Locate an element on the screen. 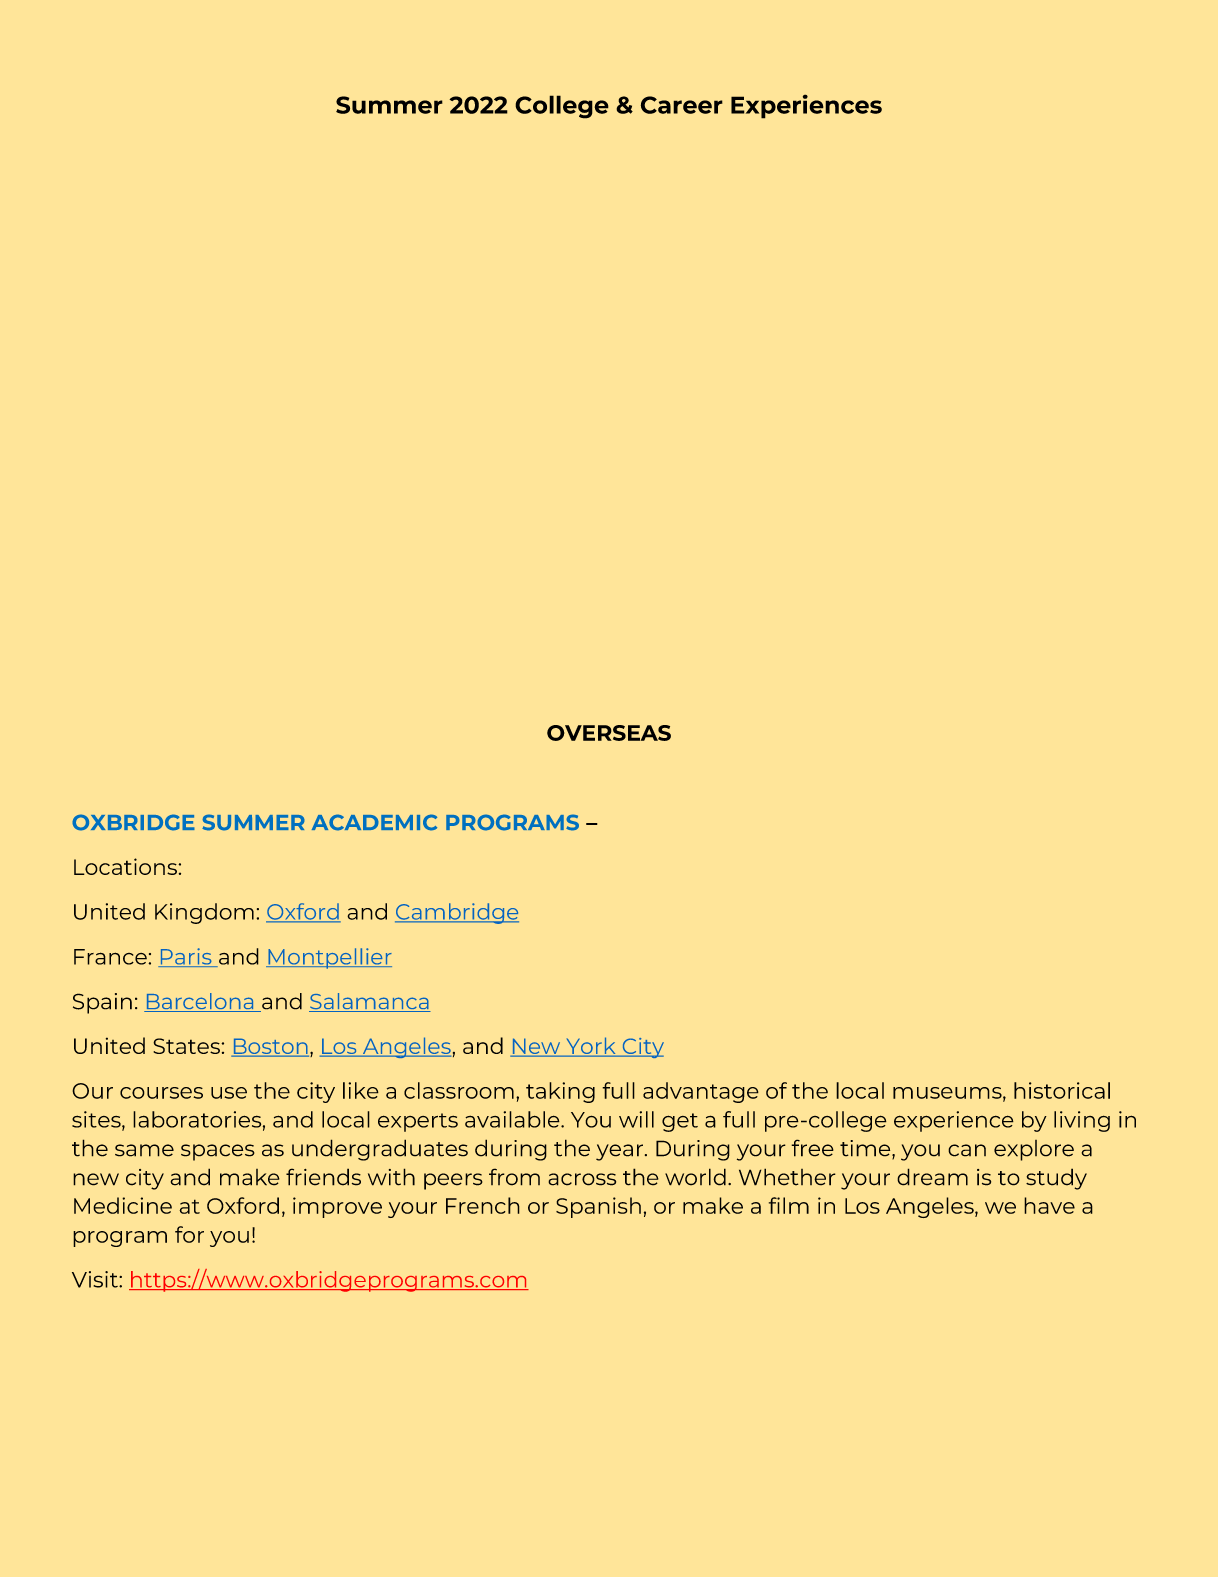 The height and width of the screenshot is (1577, 1218). Montpellier is located at coordinates (329, 958).
